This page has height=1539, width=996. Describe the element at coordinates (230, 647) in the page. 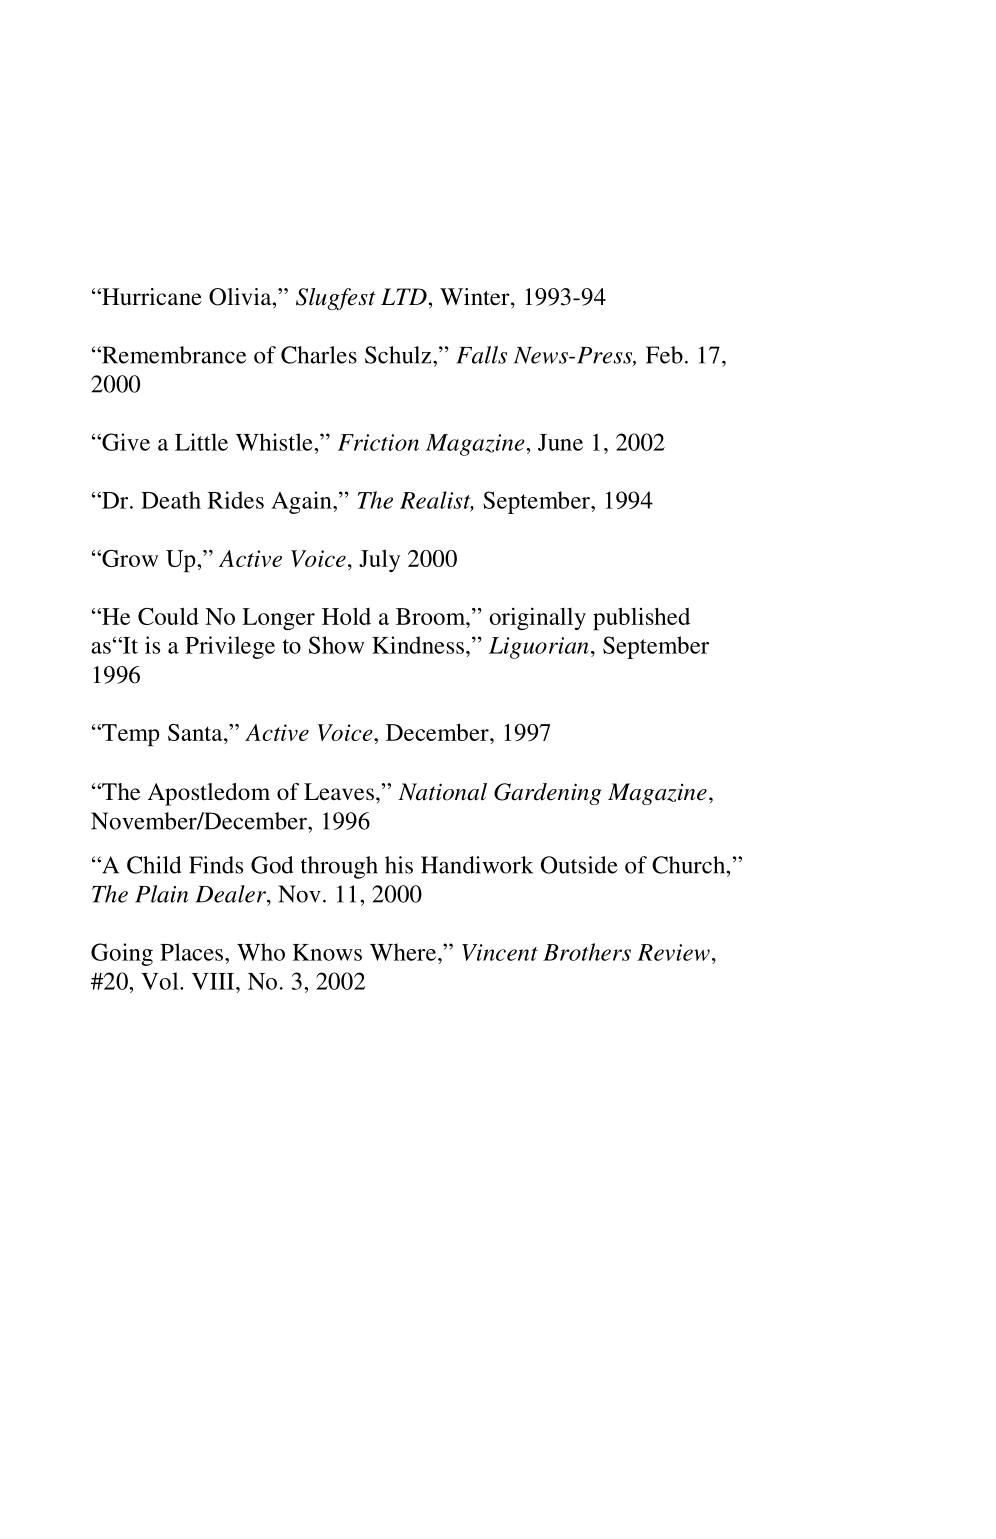

I see `Privilege` at that location.
